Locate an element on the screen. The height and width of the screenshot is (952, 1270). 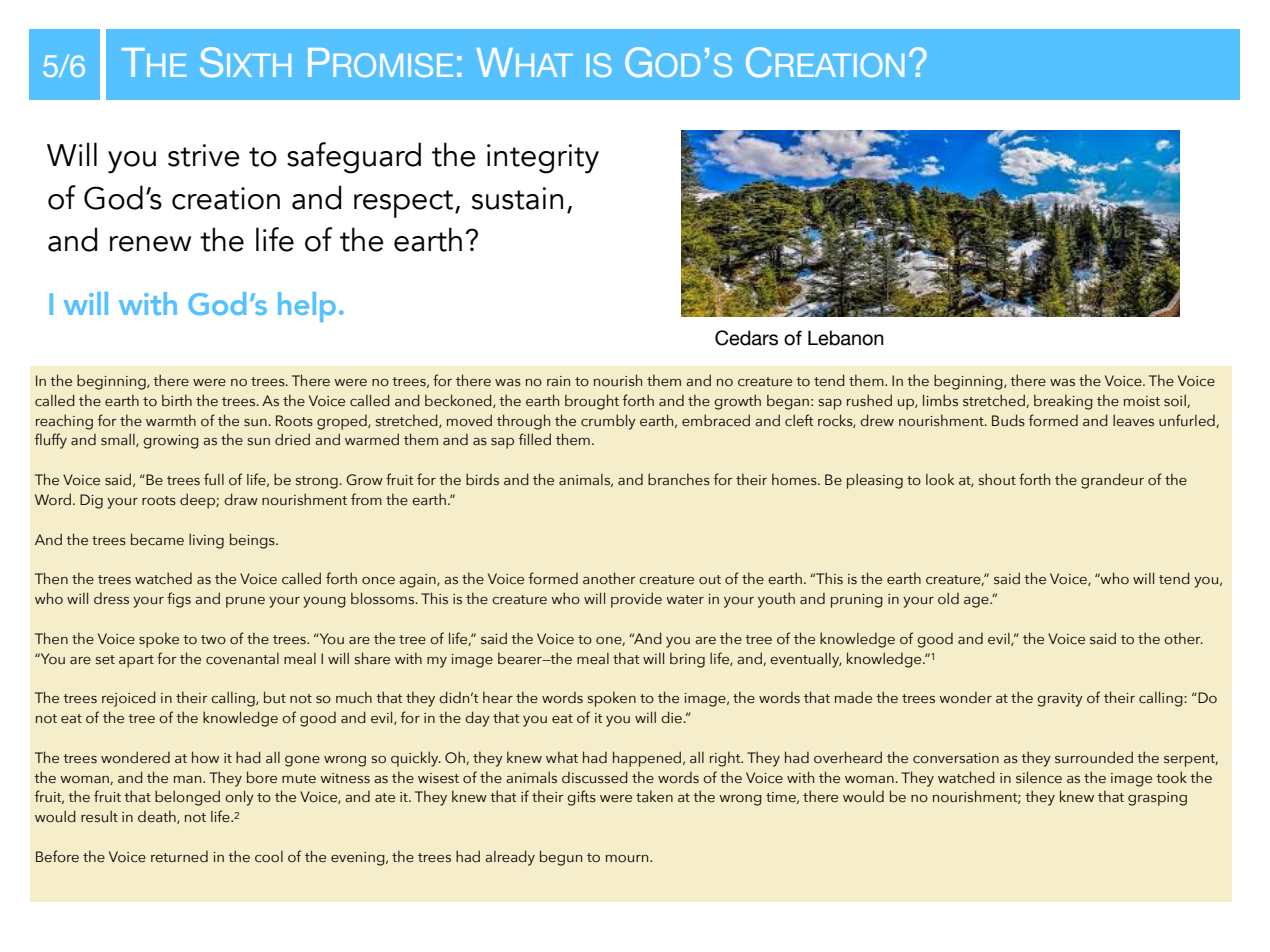
old is located at coordinates (948, 599).
